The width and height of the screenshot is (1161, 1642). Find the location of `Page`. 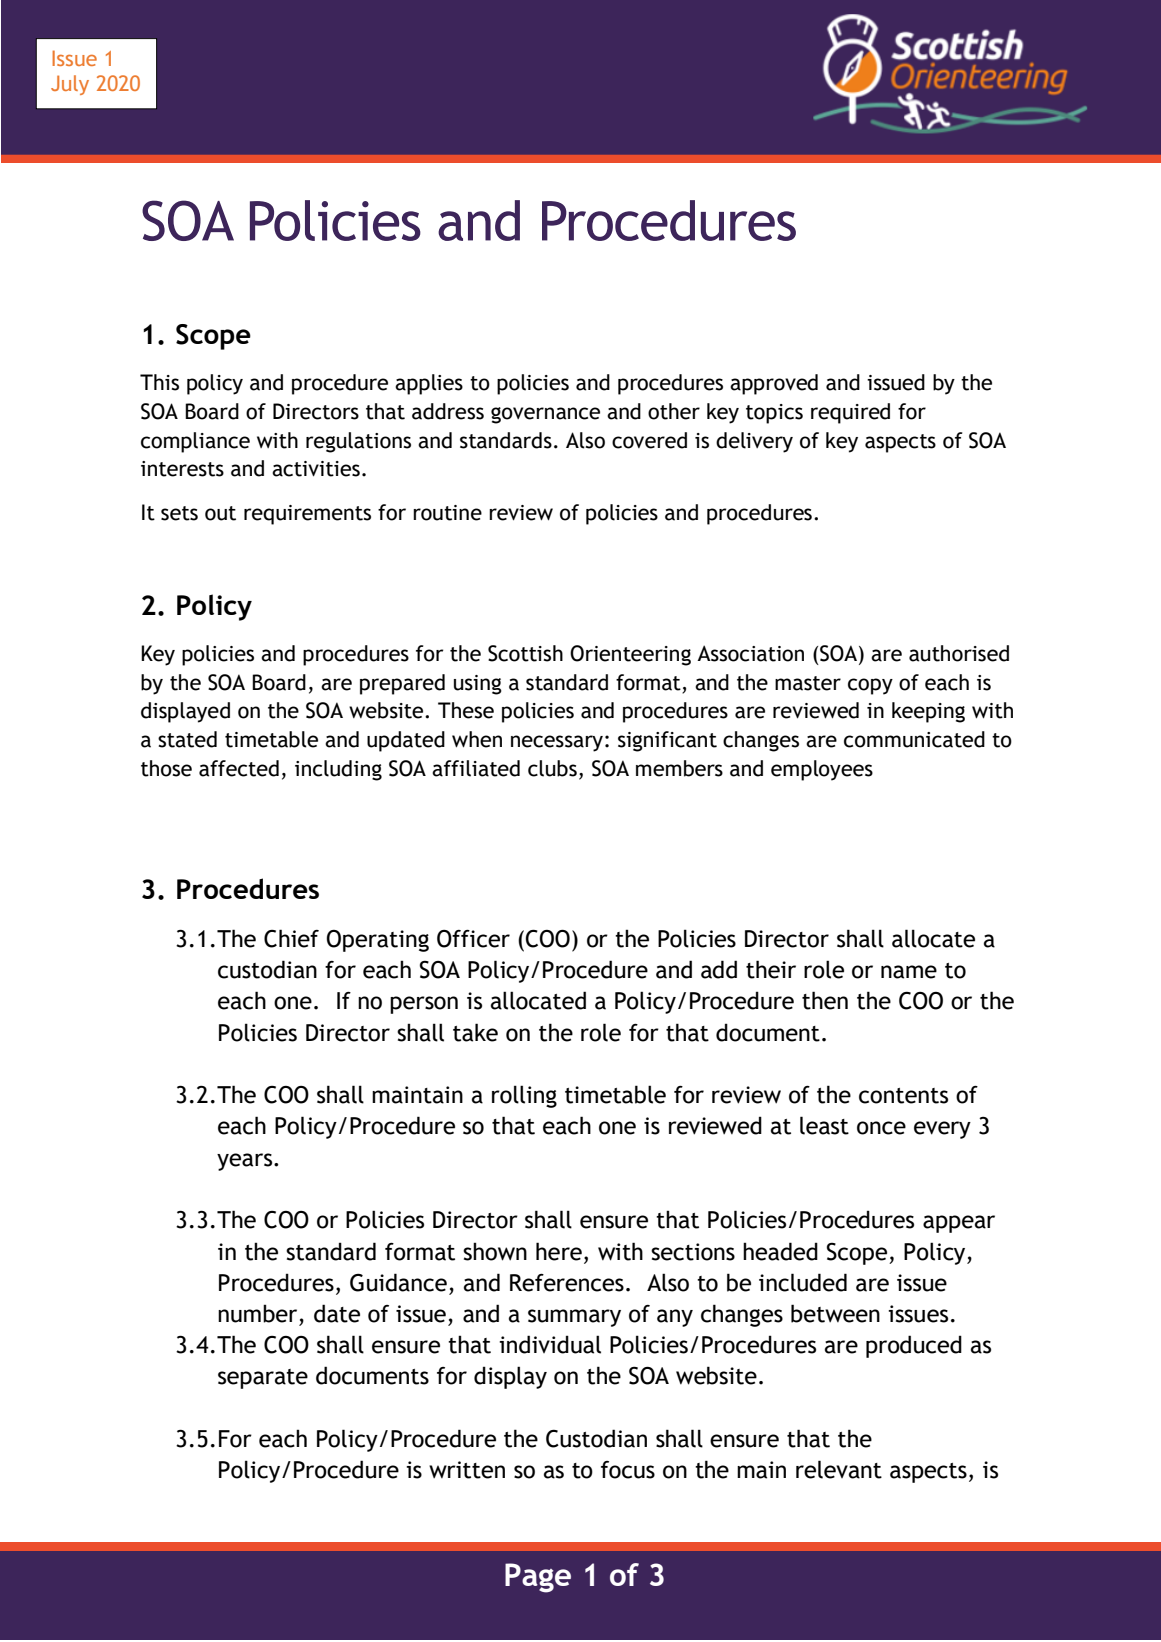

Page is located at coordinates (538, 1578).
